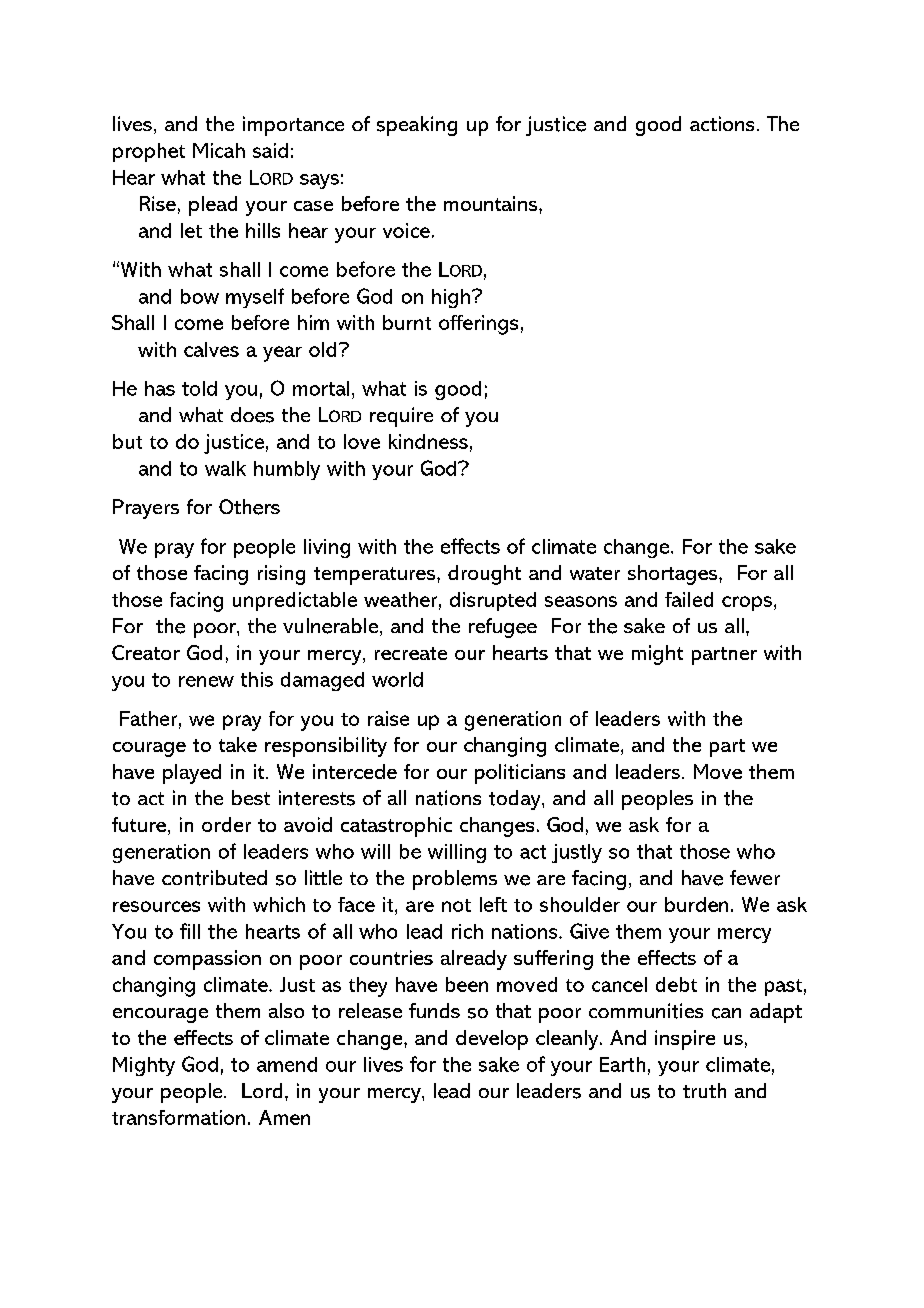 The height and width of the document is (1308, 924). What do you see at coordinates (428, 441) in the document?
I see `kindness` at bounding box center [428, 441].
